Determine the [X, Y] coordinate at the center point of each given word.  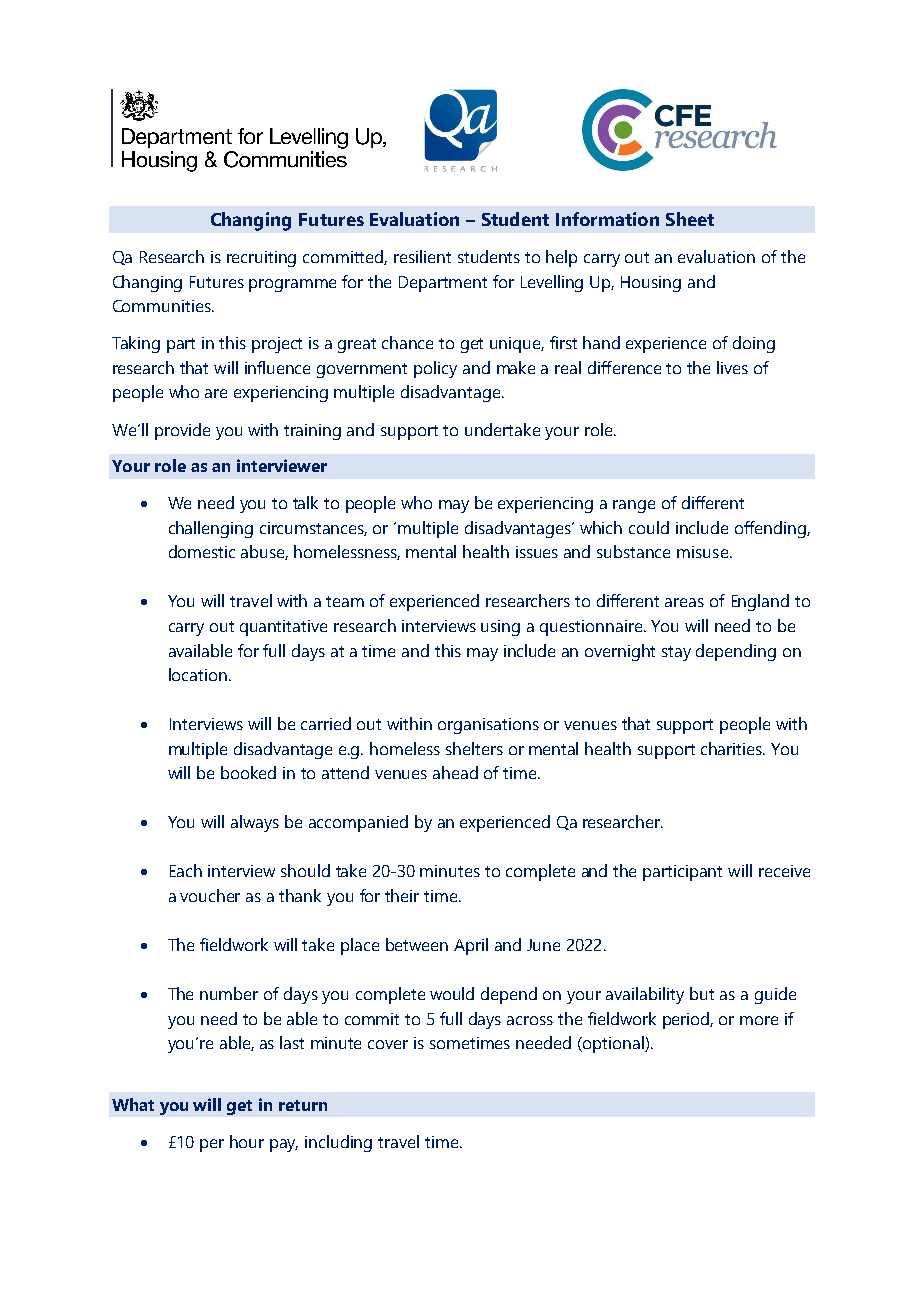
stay [676, 653]
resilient [422, 256]
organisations [488, 726]
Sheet [690, 219]
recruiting [261, 259]
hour [247, 1141]
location [198, 674]
